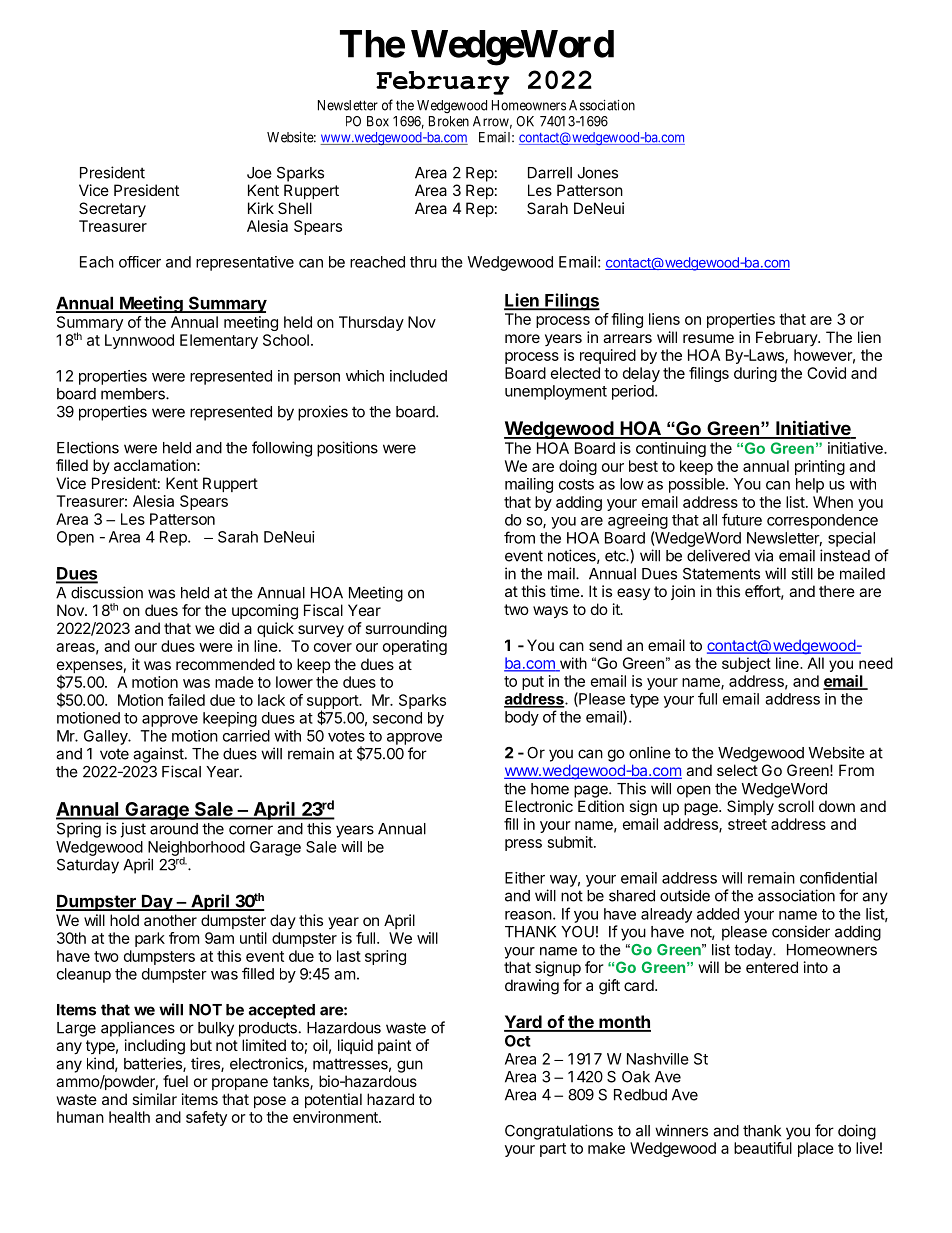 The height and width of the image is (1233, 952). Describe the element at coordinates (525, 878) in the image. I see `Either` at that location.
